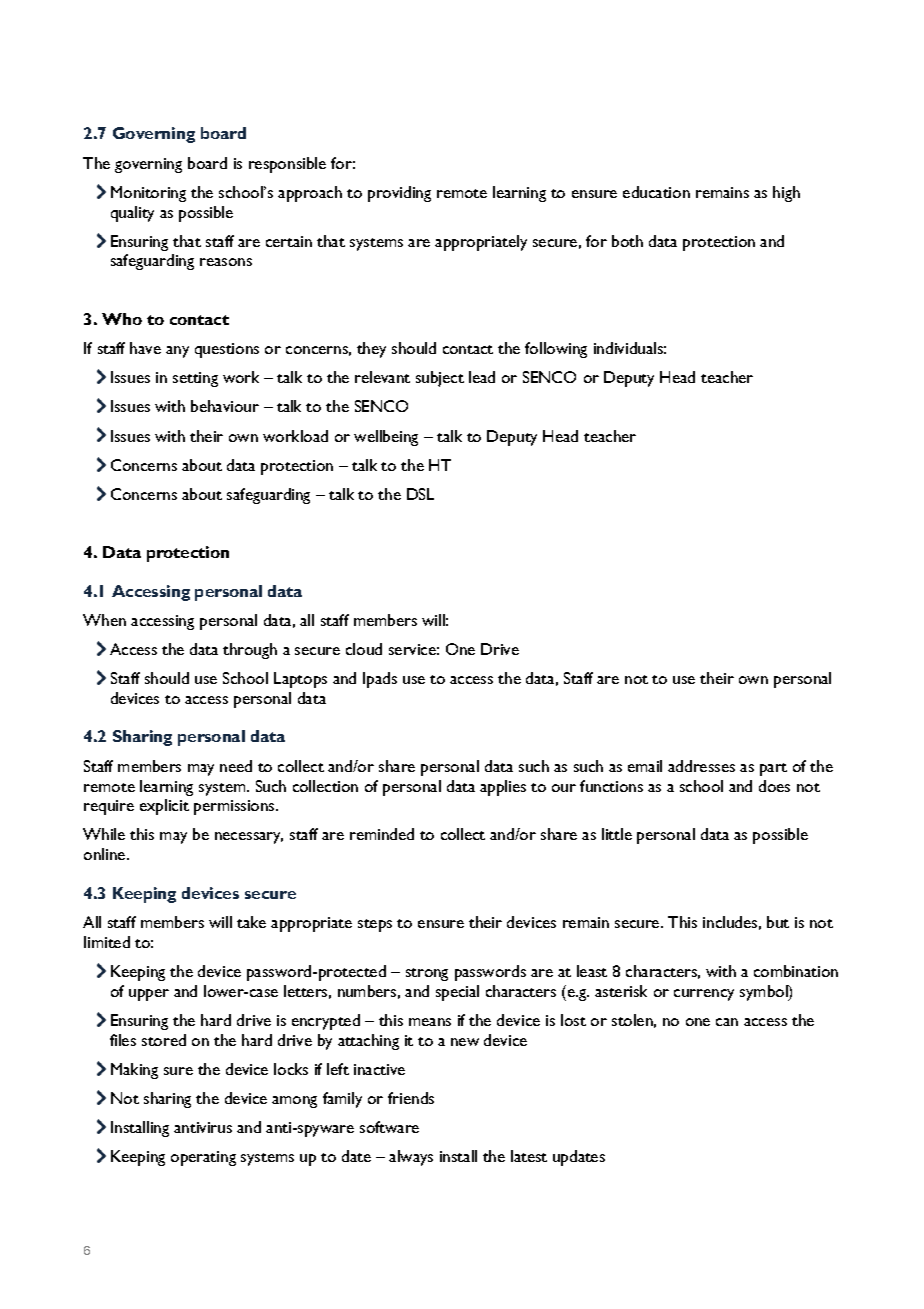 This screenshot has width=924, height=1309. I want to click on providing, so click(399, 194).
